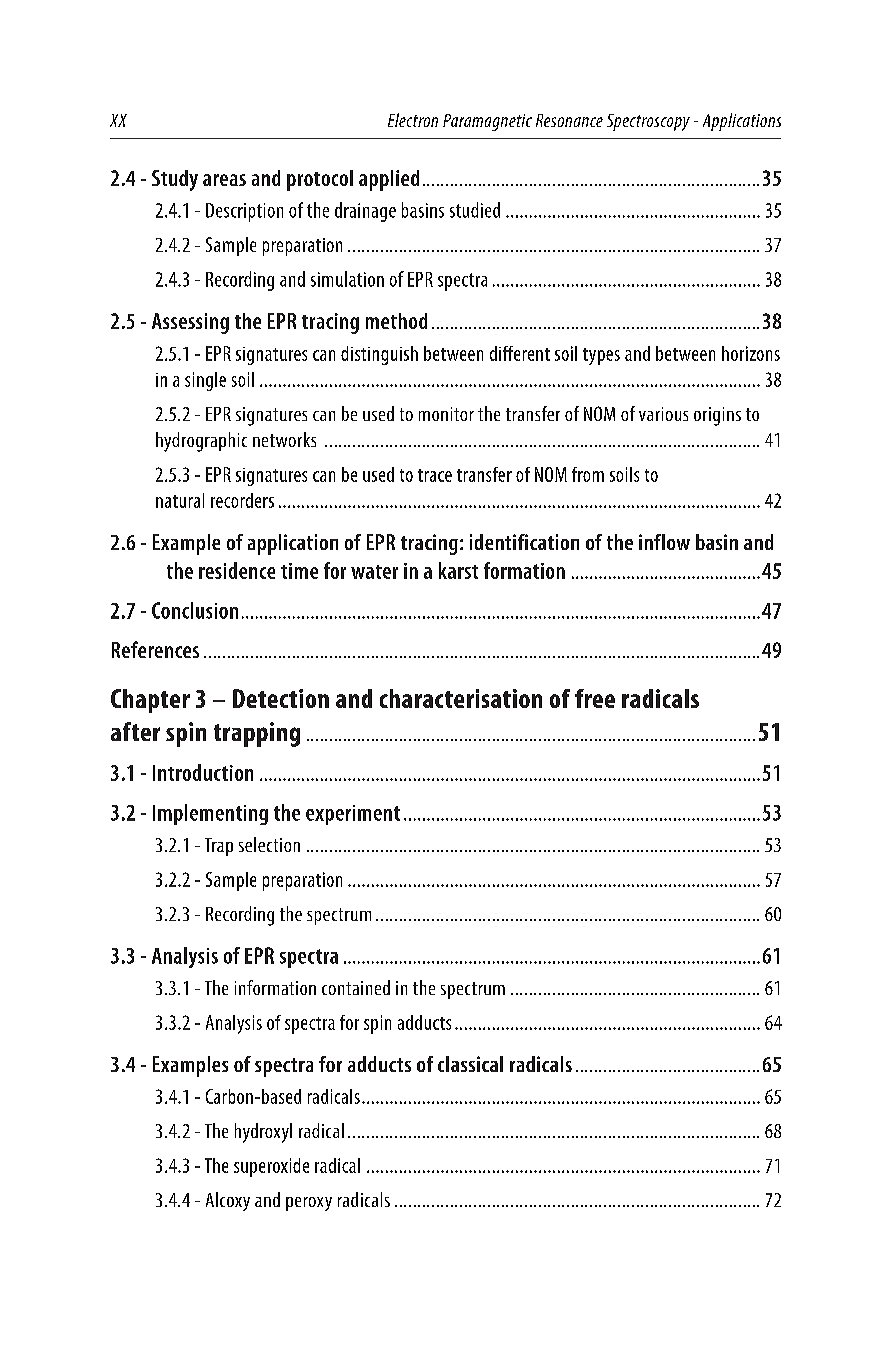 The width and height of the screenshot is (896, 1350). Describe the element at coordinates (413, 120) in the screenshot. I see `Electron` at that location.
